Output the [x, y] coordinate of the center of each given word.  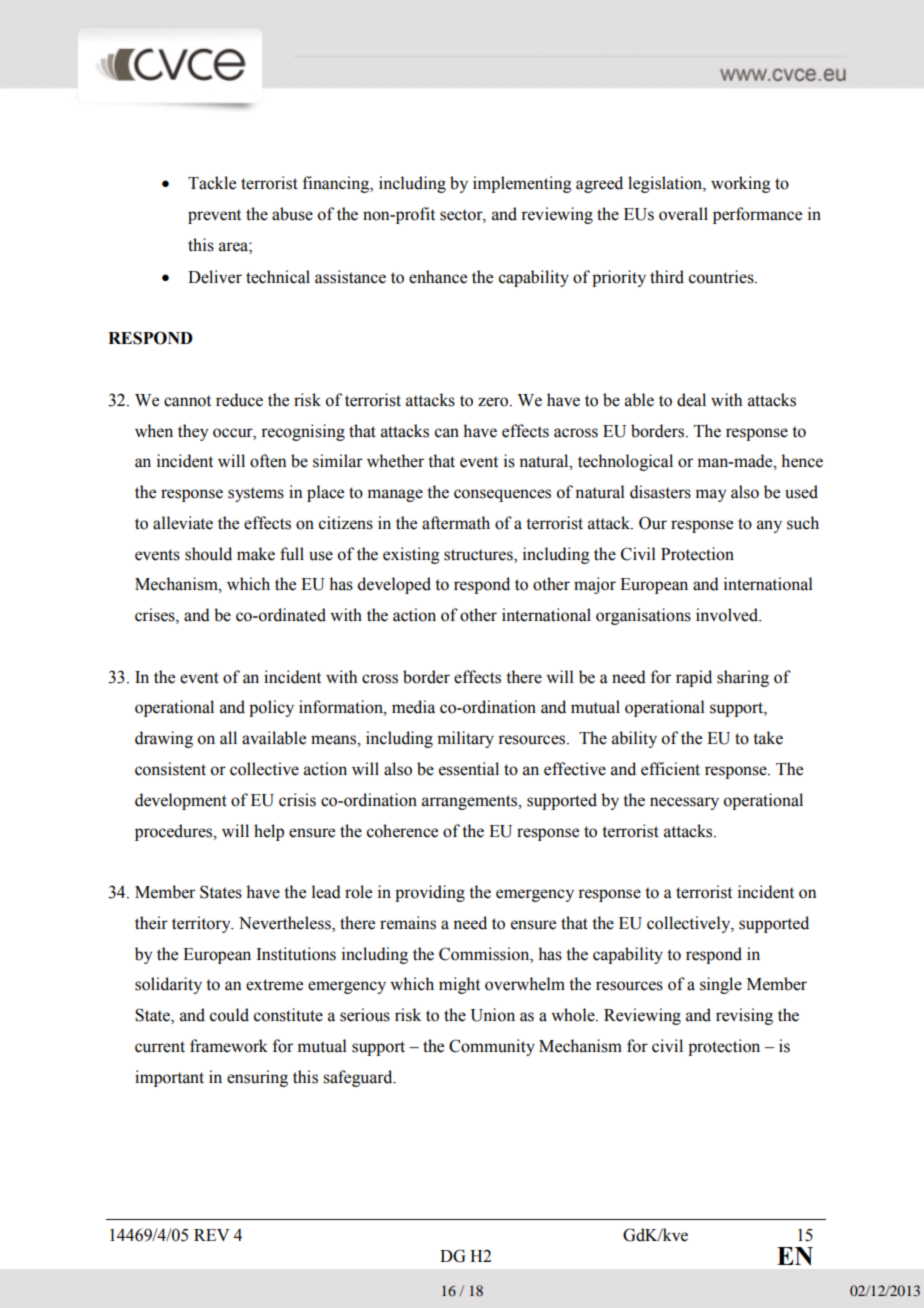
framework [229, 1046]
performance [757, 215]
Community [492, 1047]
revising [744, 1016]
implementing [522, 184]
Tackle [212, 183]
